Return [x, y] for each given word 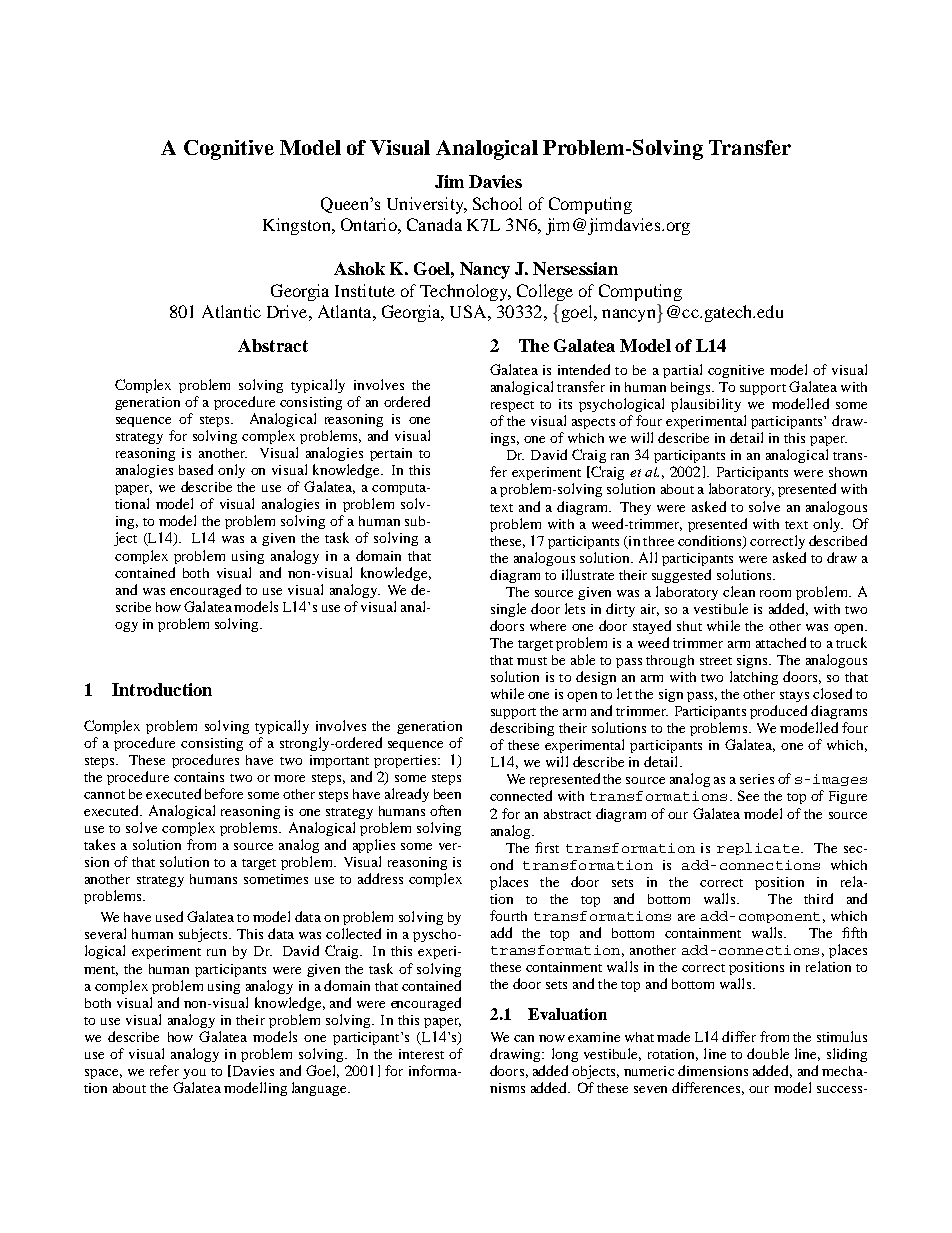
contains [199, 777]
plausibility [706, 405]
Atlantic [231, 311]
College [545, 292]
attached [781, 642]
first [547, 847]
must [532, 661]
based [196, 469]
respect [512, 406]
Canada [434, 224]
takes [99, 844]
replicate [759, 849]
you [194, 1074]
